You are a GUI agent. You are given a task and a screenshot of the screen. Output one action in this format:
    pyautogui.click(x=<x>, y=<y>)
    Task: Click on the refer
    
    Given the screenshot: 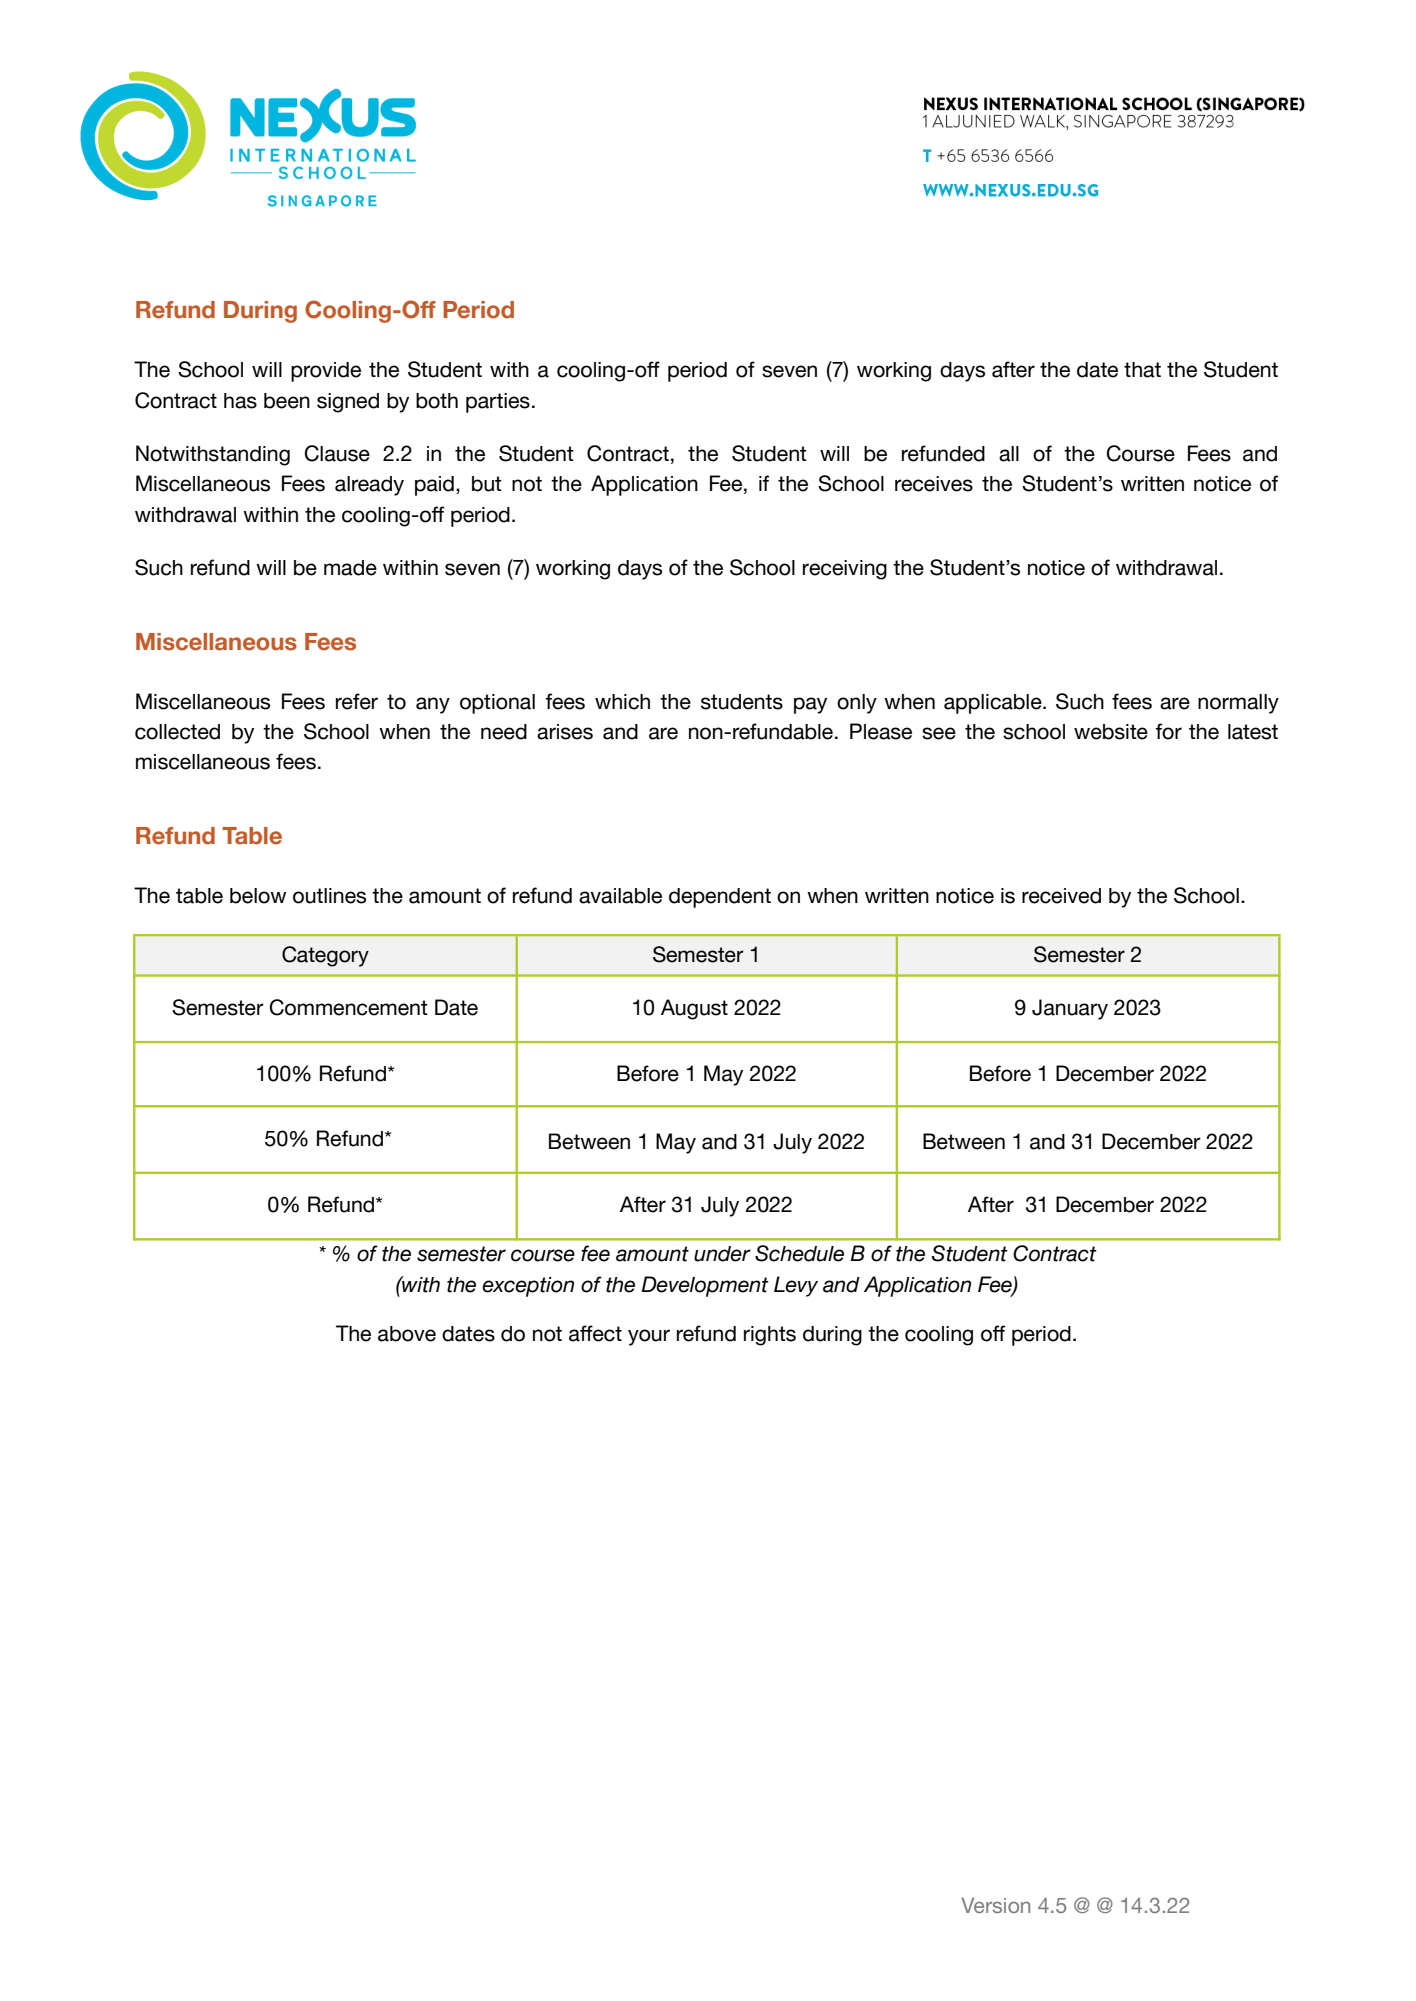 What is the action you would take?
    pyautogui.click(x=357, y=701)
